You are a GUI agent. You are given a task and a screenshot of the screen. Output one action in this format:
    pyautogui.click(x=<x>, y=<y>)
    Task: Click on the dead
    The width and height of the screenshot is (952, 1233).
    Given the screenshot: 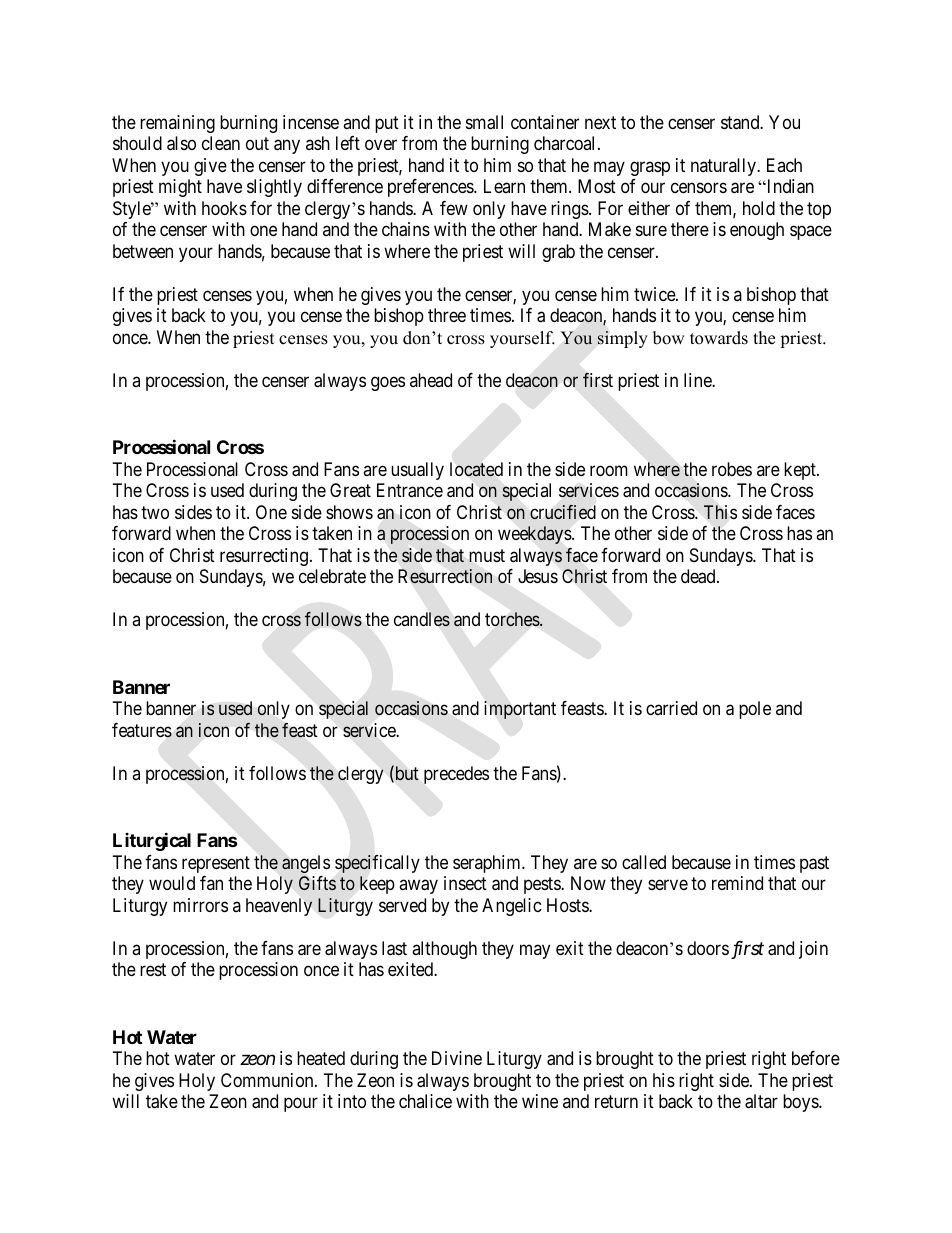 What is the action you would take?
    pyautogui.click(x=699, y=576)
